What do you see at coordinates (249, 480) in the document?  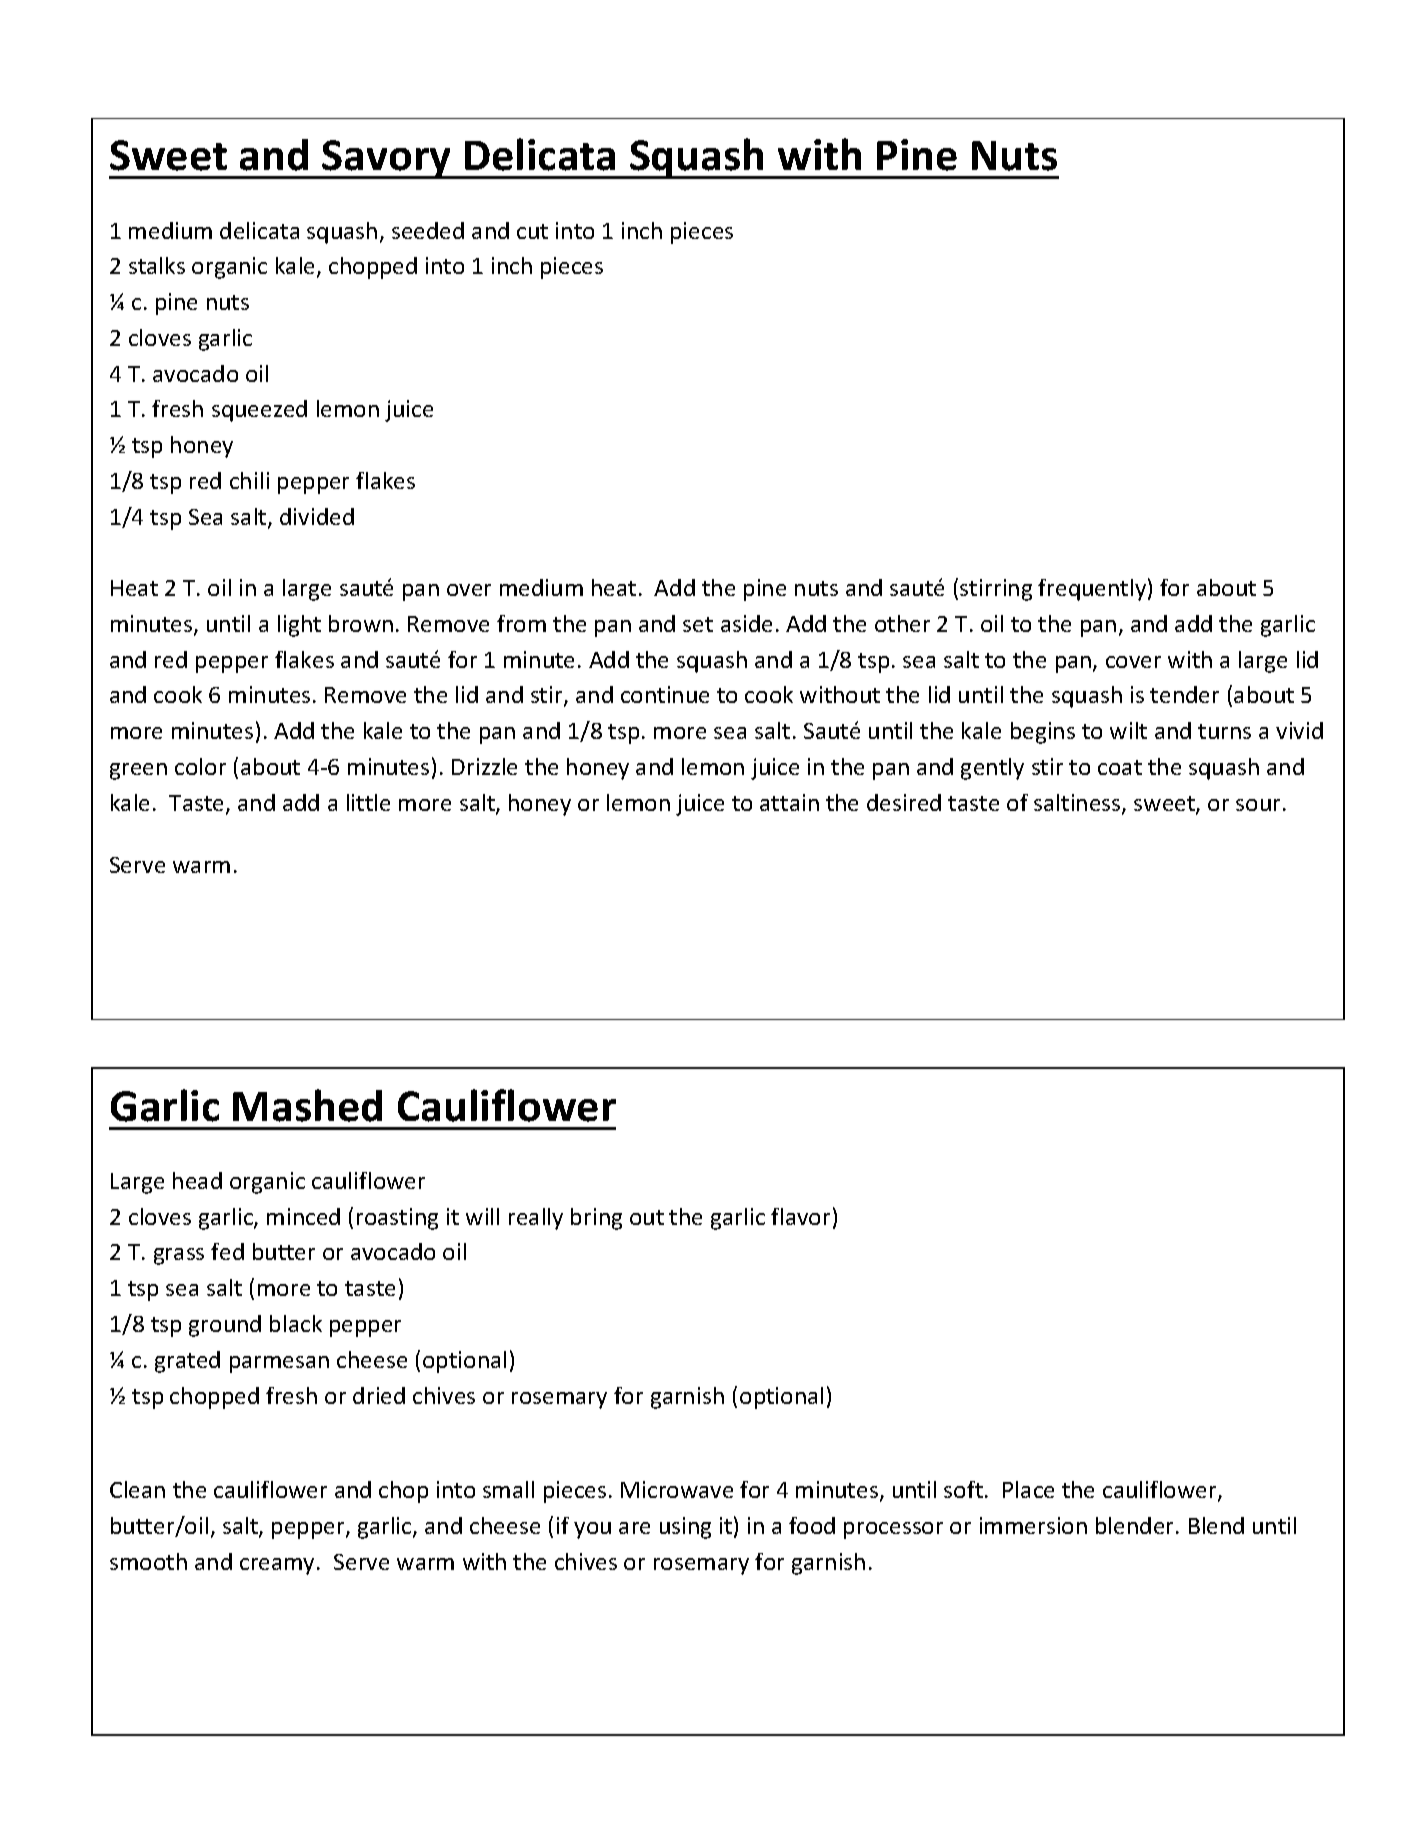 I see `chili` at bounding box center [249, 480].
